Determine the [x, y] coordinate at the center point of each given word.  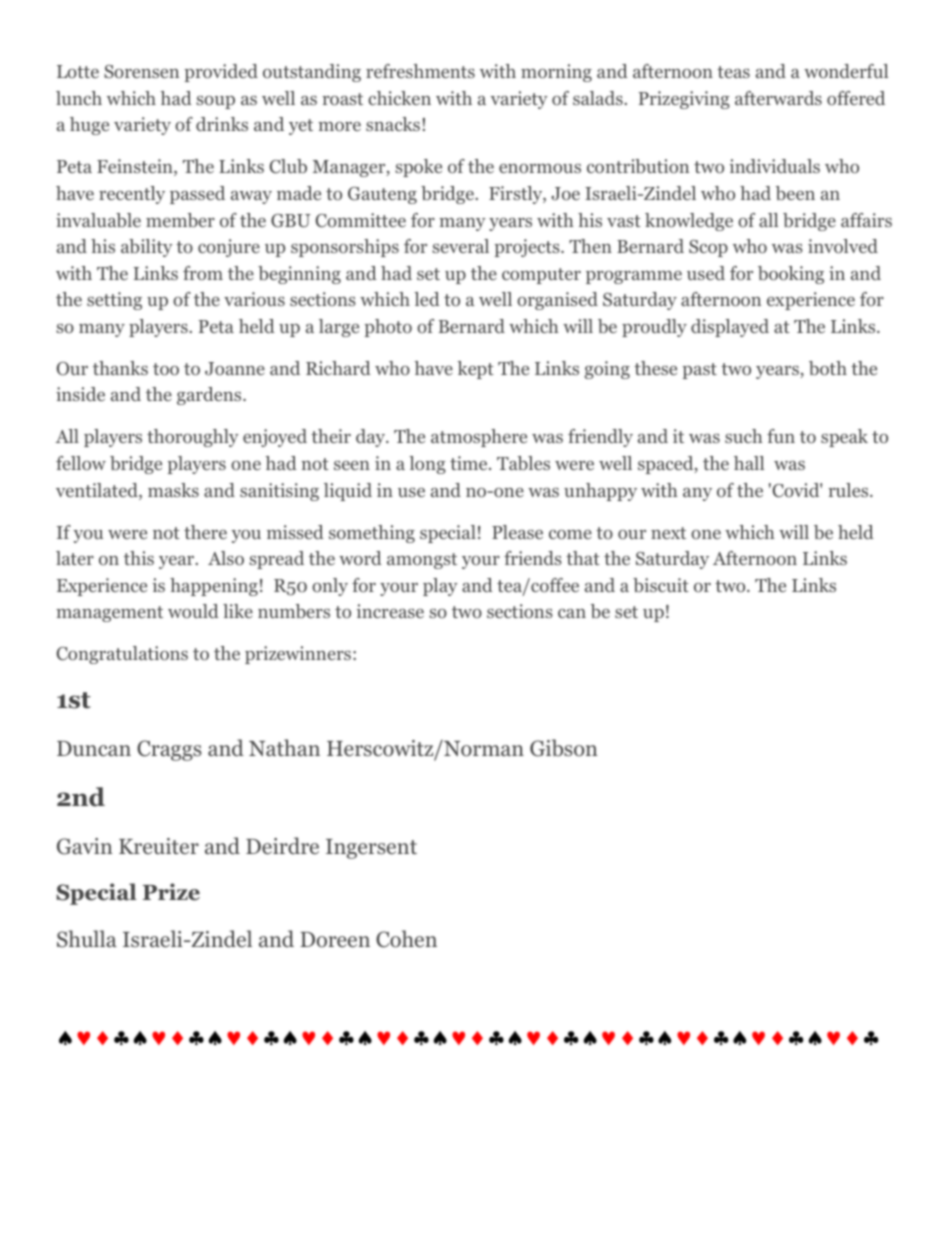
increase [390, 611]
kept [475, 370]
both [828, 368]
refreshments [420, 71]
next [668, 533]
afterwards [778, 98]
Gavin [85, 846]
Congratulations [122, 655]
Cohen [406, 939]
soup [215, 102]
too [166, 369]
